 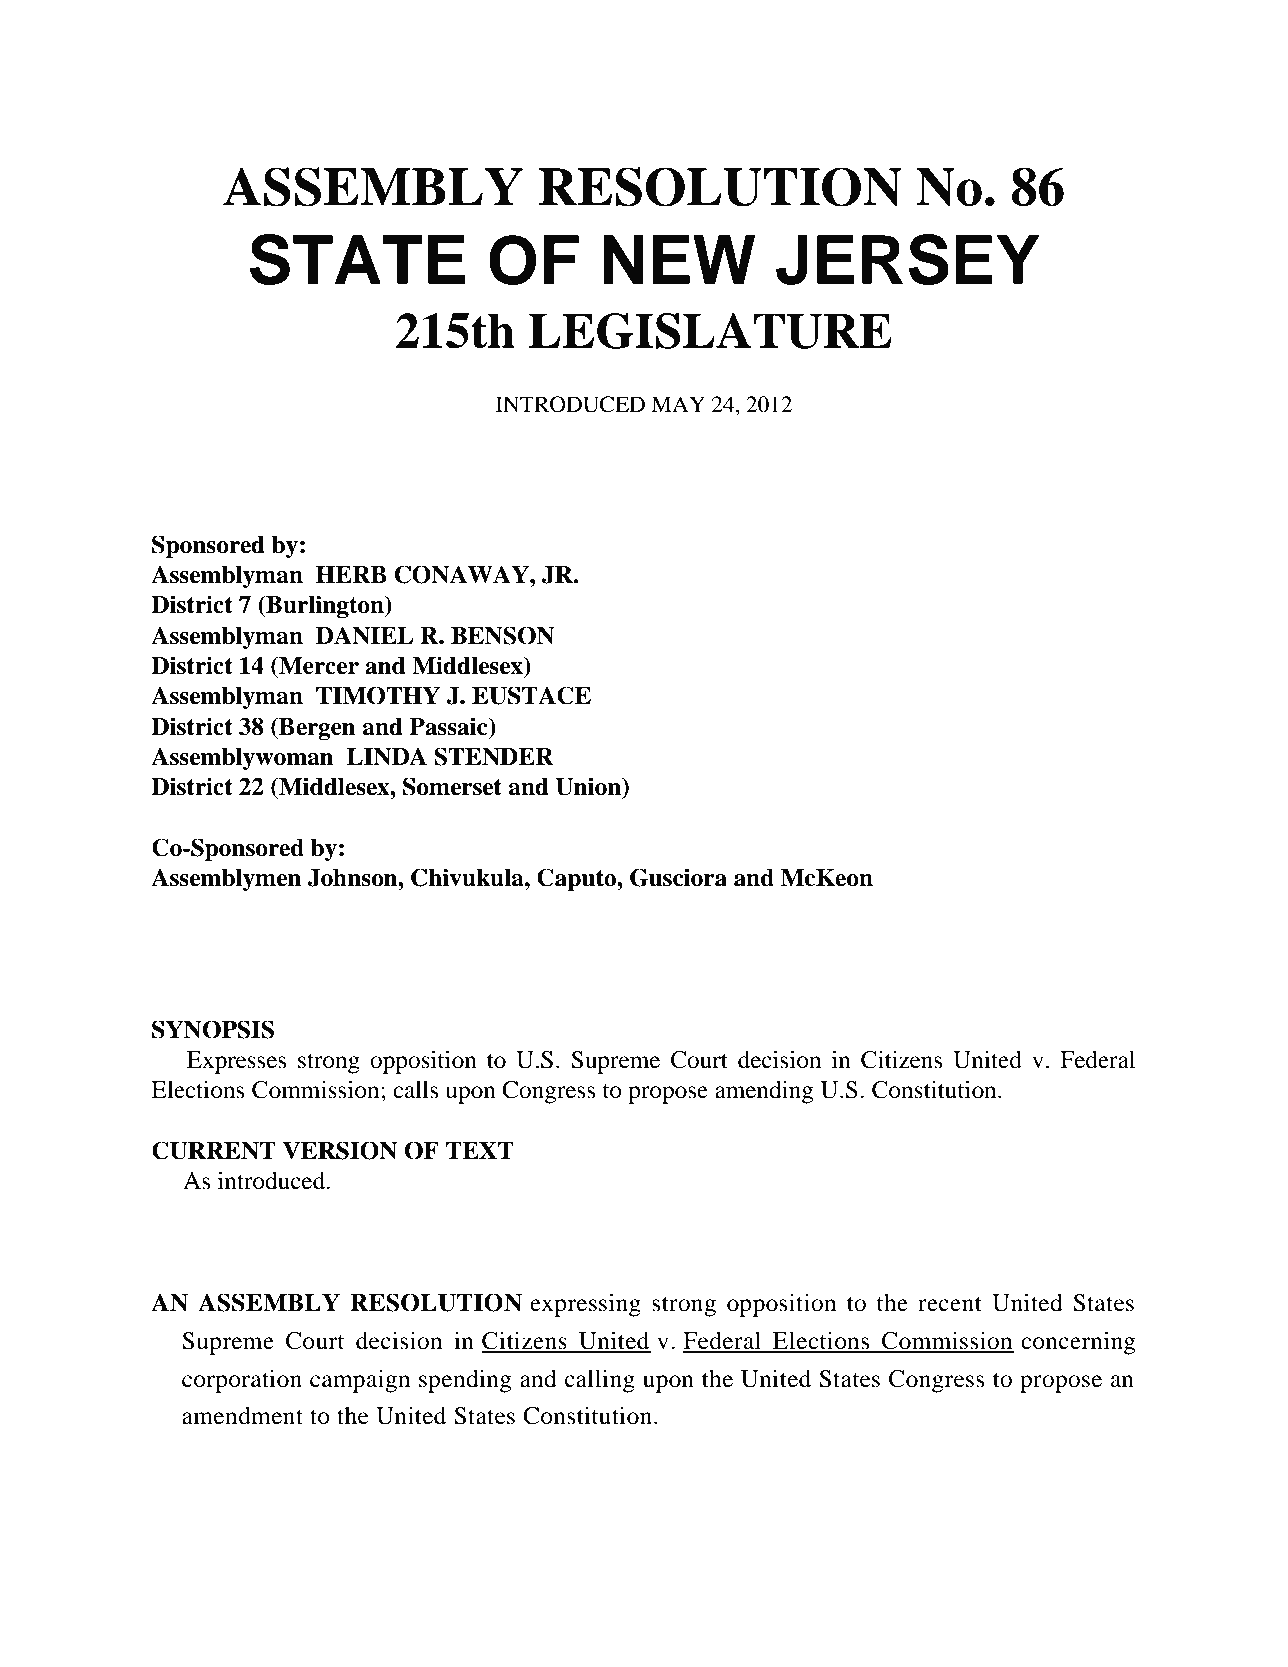 I want to click on campaign, so click(x=360, y=1381).
